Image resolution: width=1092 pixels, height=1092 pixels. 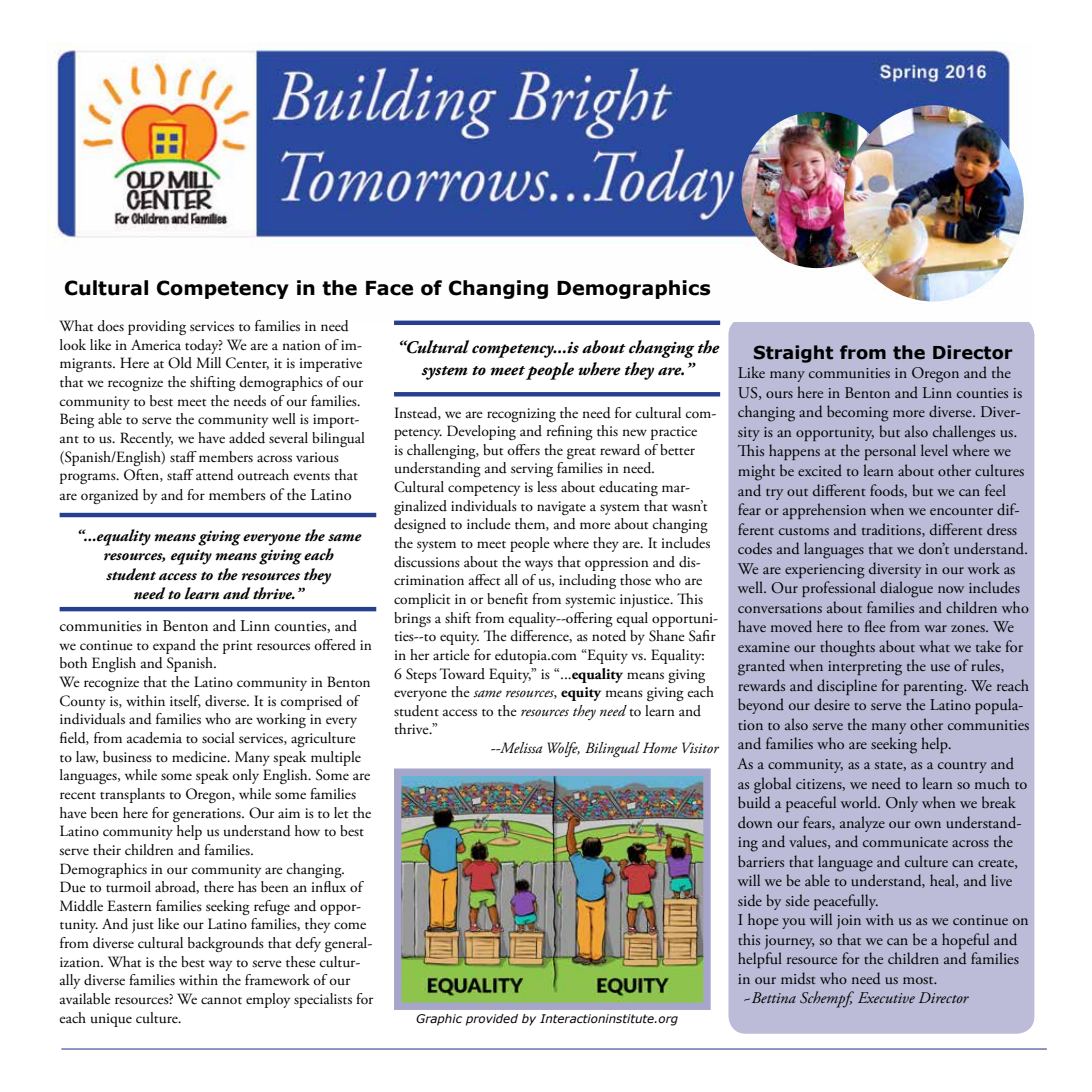 What do you see at coordinates (862, 824) in the image?
I see `analyze` at bounding box center [862, 824].
